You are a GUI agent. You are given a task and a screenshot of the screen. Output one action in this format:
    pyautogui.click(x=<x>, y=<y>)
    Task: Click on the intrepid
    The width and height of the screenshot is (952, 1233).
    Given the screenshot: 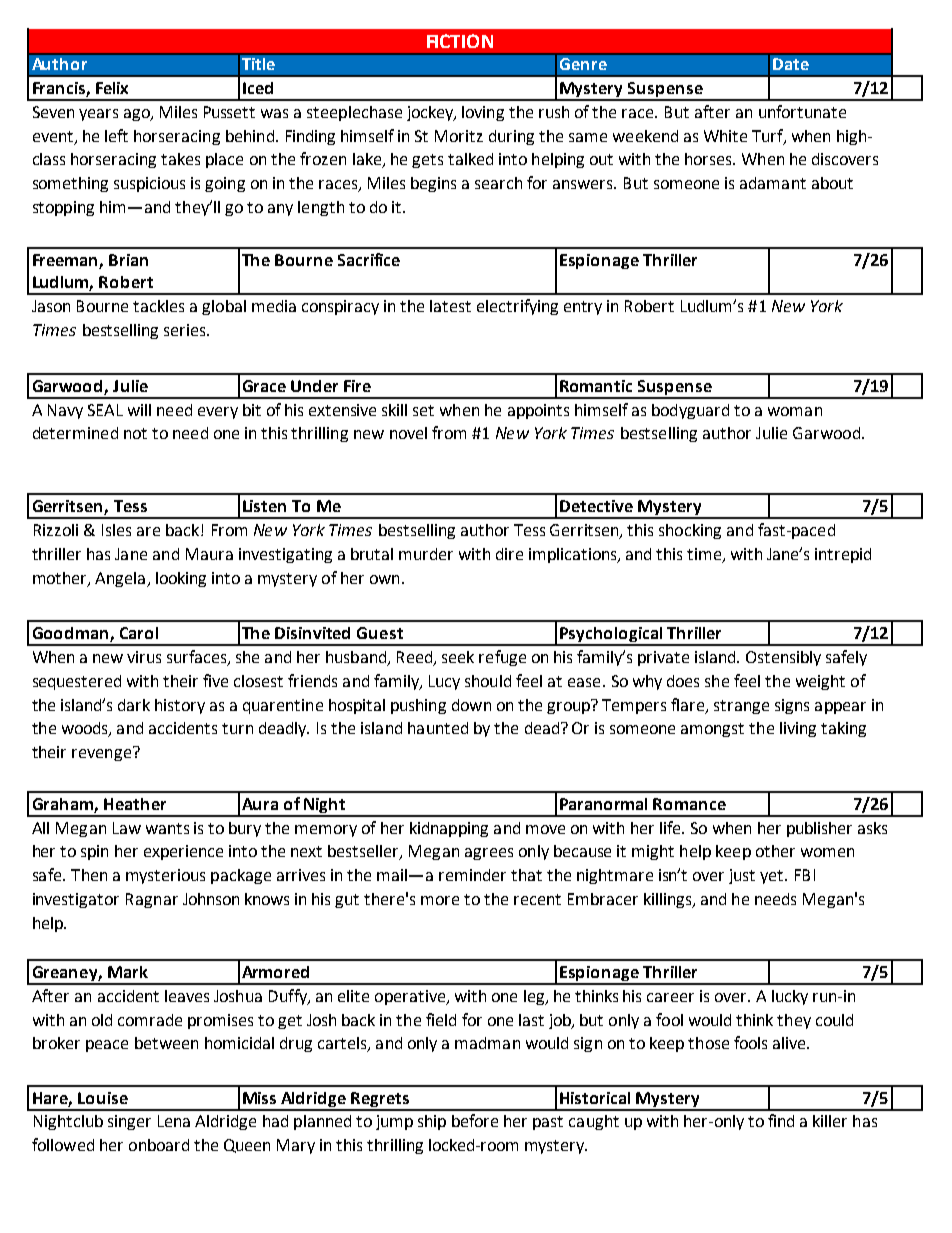 What is the action you would take?
    pyautogui.click(x=843, y=555)
